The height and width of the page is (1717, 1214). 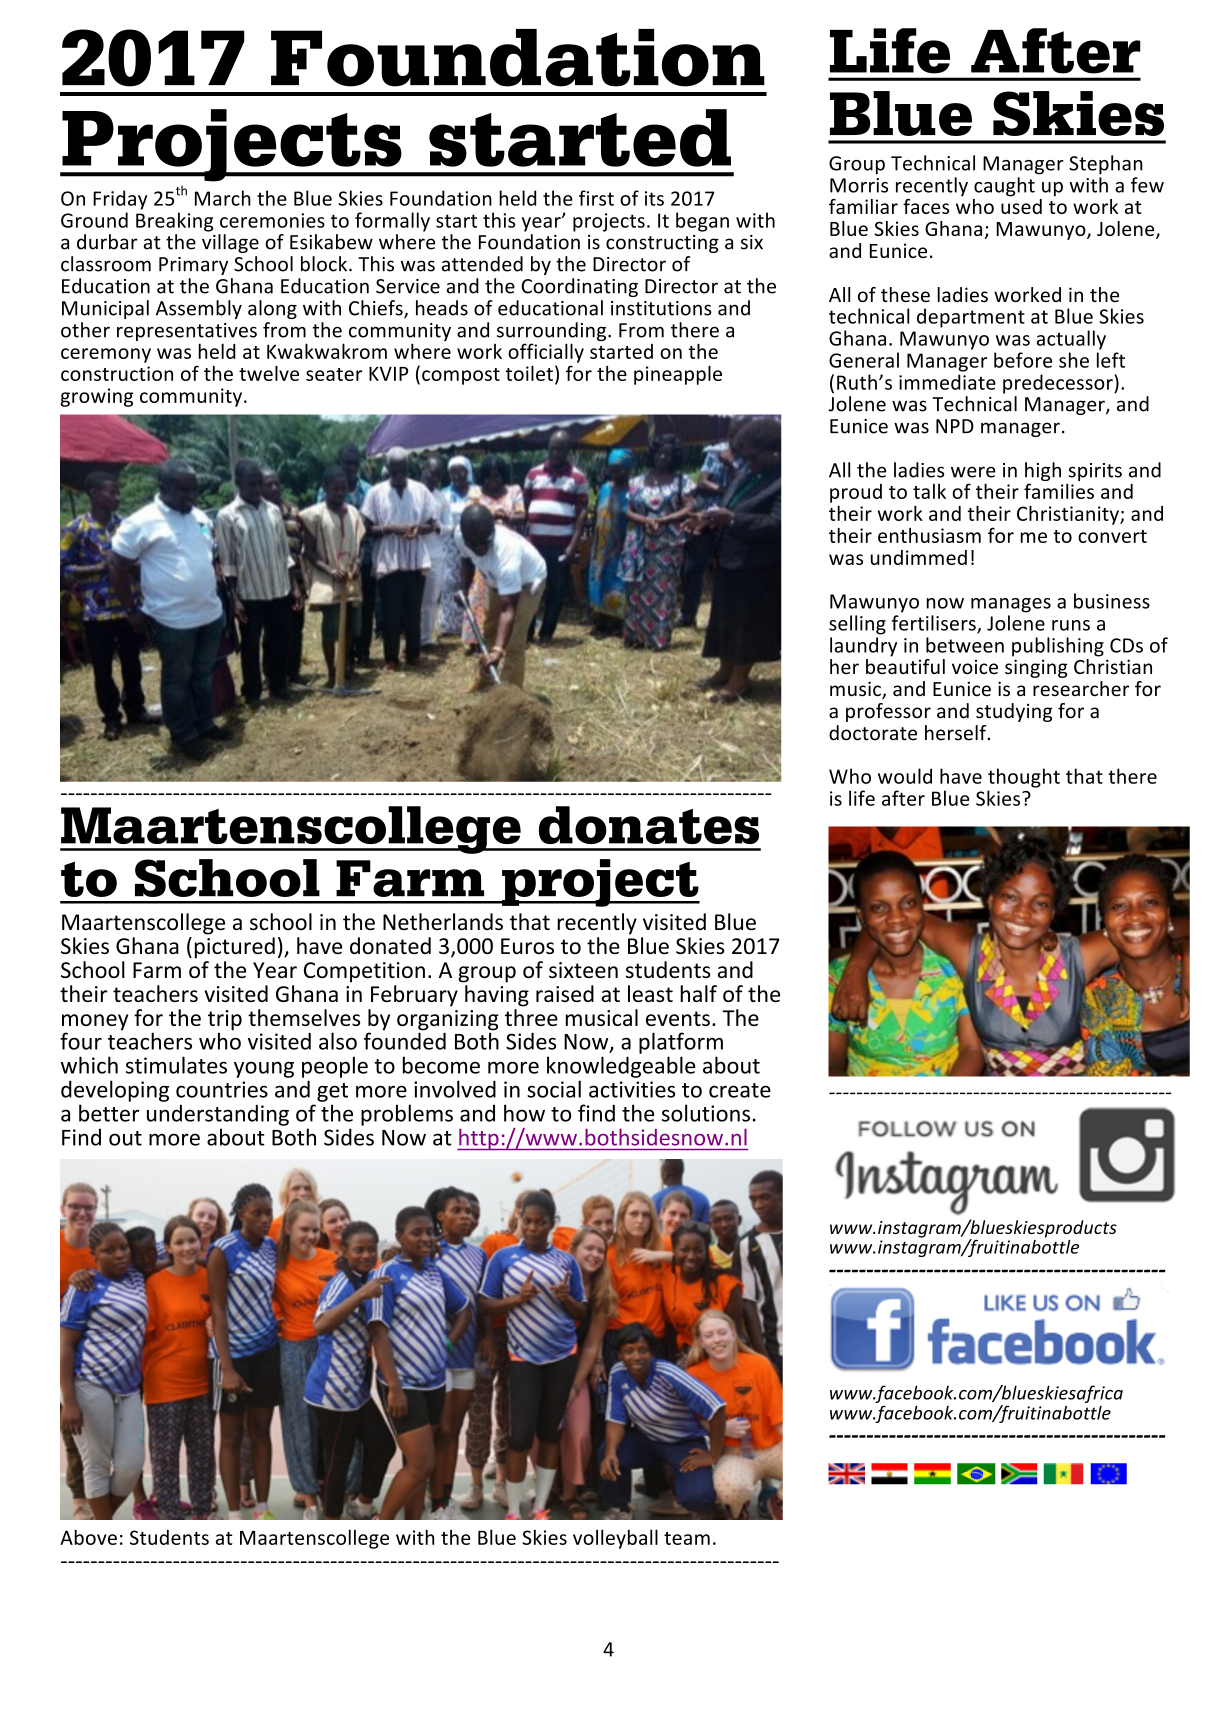 I want to click on donates, so click(x=649, y=825).
